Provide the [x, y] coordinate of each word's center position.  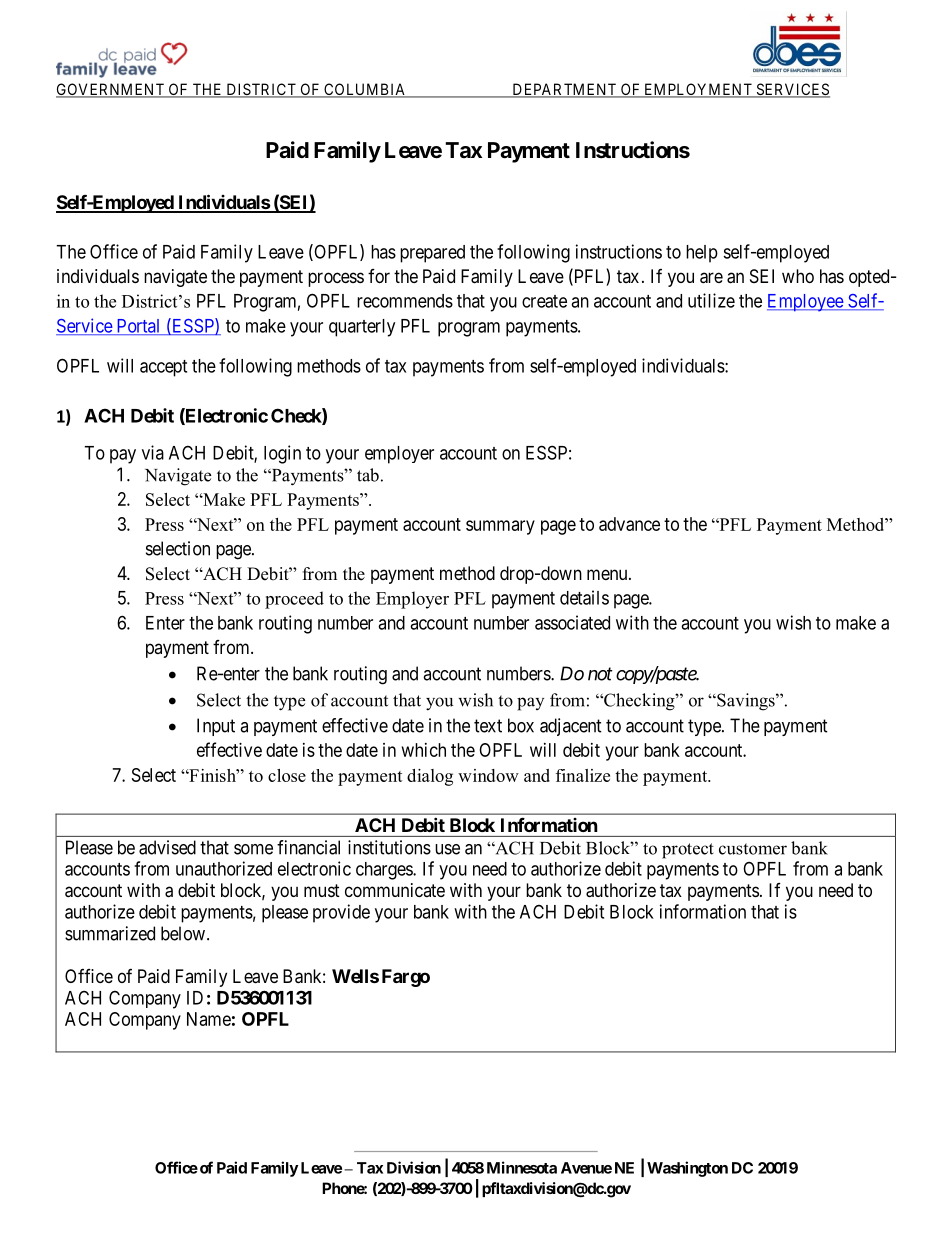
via [153, 452]
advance [629, 524]
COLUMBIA [365, 90]
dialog [430, 777]
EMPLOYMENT [698, 90]
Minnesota [522, 1167]
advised [167, 847]
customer [753, 849]
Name [209, 1019]
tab [368, 475]
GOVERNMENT [111, 90]
